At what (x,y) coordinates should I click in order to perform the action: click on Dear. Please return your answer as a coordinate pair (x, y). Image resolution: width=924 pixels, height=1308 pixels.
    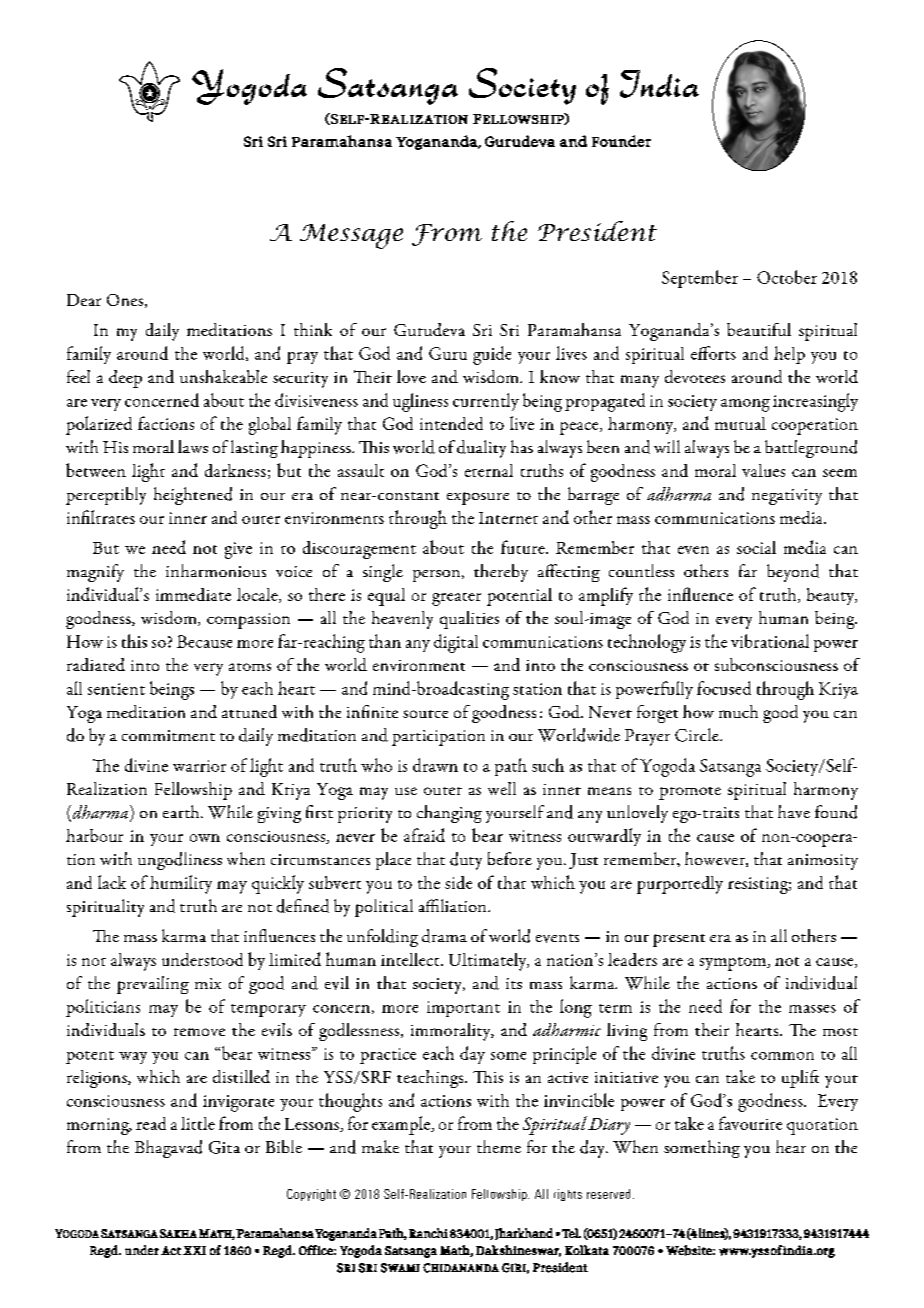
    Looking at the image, I should click on (84, 300).
